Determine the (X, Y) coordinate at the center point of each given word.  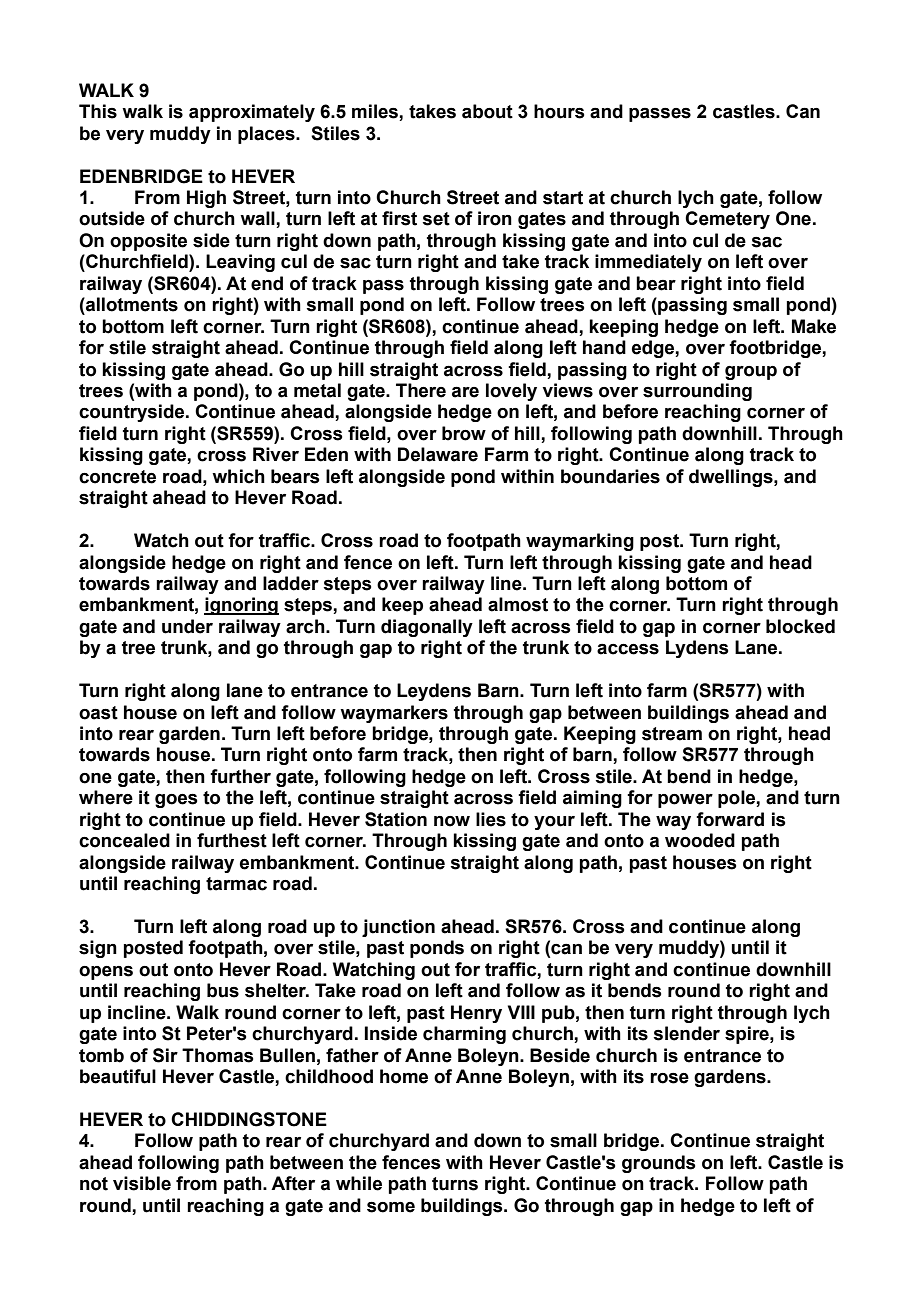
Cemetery (727, 220)
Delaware (438, 454)
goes (176, 800)
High (206, 199)
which (238, 476)
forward (730, 819)
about (487, 111)
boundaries (610, 476)
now (452, 821)
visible (142, 1183)
